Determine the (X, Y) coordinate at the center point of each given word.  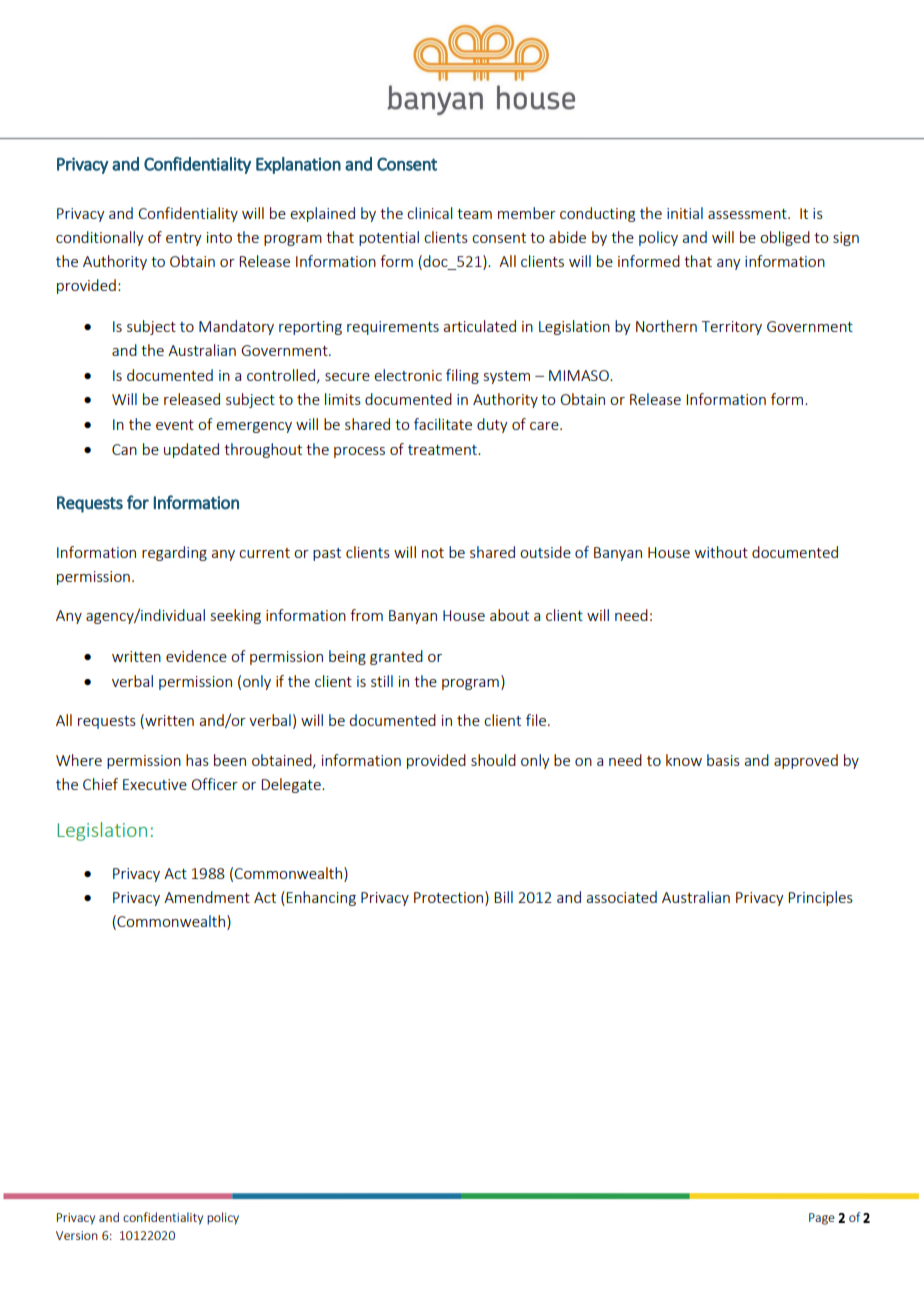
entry (184, 239)
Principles (820, 898)
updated (191, 450)
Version (77, 1235)
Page (822, 1219)
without (721, 552)
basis (723, 760)
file (537, 720)
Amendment (207, 897)
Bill (503, 897)
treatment (443, 450)
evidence (196, 656)
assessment (748, 214)
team (474, 214)
